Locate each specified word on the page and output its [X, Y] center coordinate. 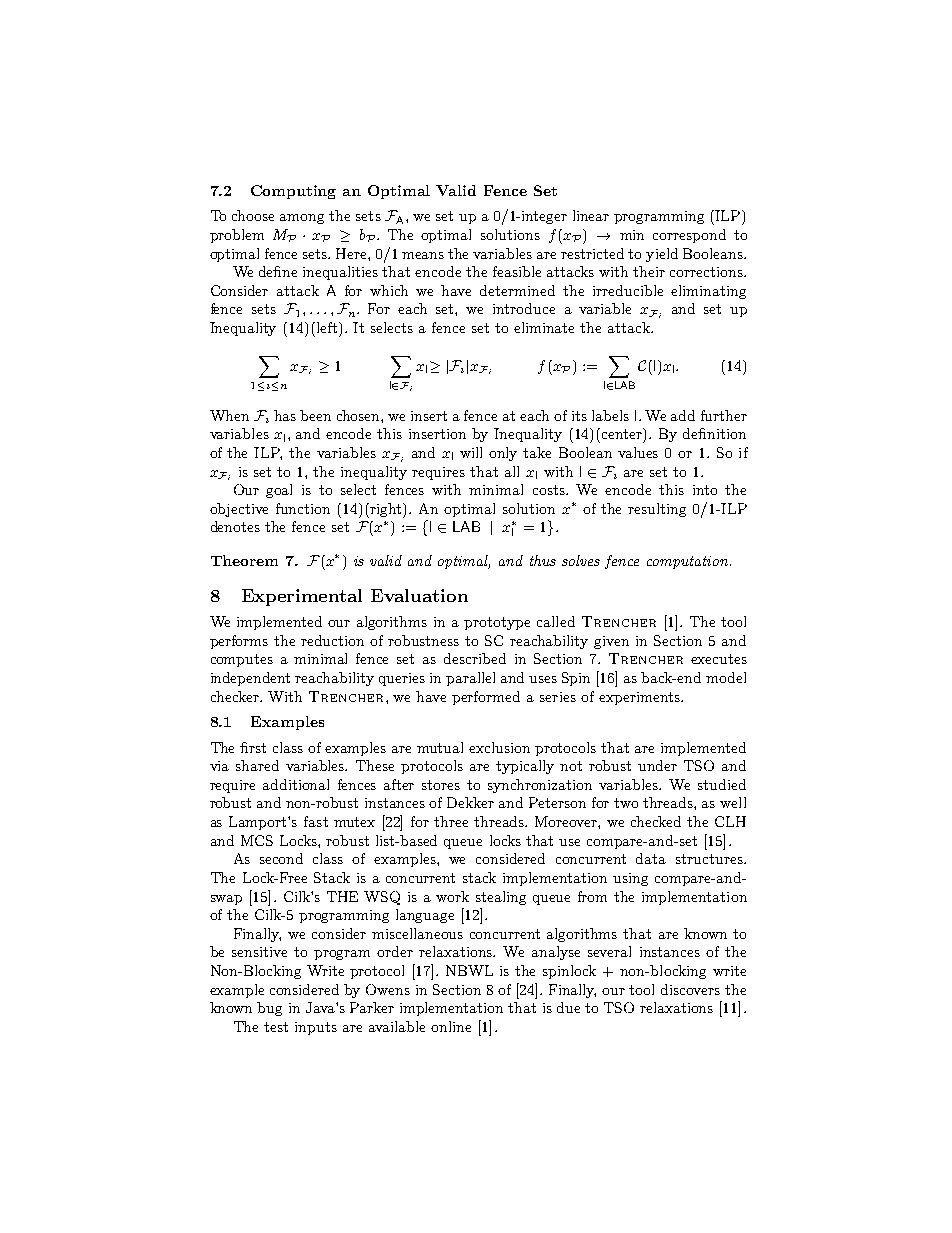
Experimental [302, 597]
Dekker [470, 802]
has [285, 415]
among [302, 219]
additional [296, 784]
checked [656, 821]
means [423, 255]
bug [269, 1009]
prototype [497, 623]
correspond [689, 236]
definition [714, 433]
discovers [690, 989]
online [451, 1026]
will [471, 452]
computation [687, 562]
